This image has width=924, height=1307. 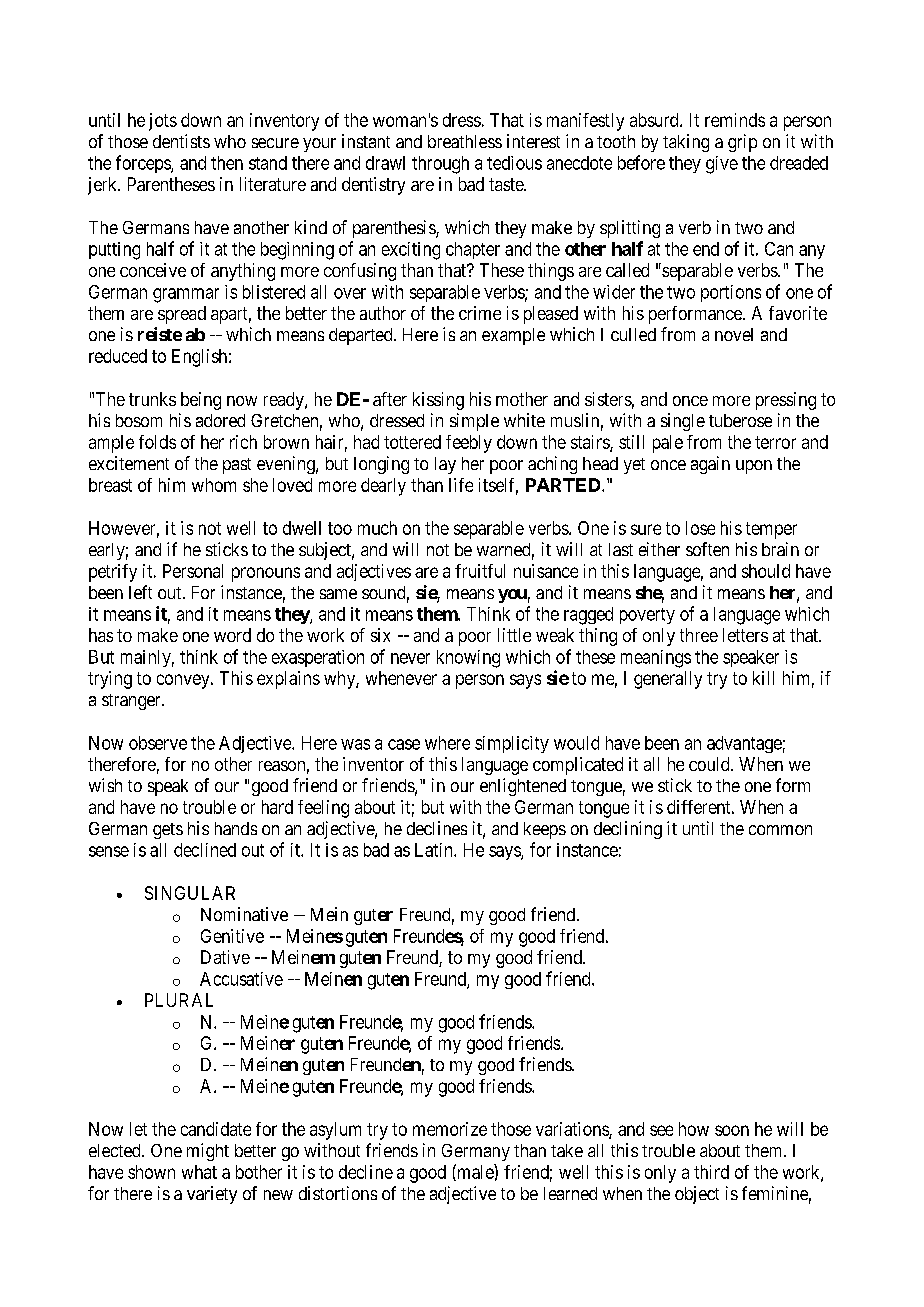 I want to click on Dative, so click(x=225, y=957).
